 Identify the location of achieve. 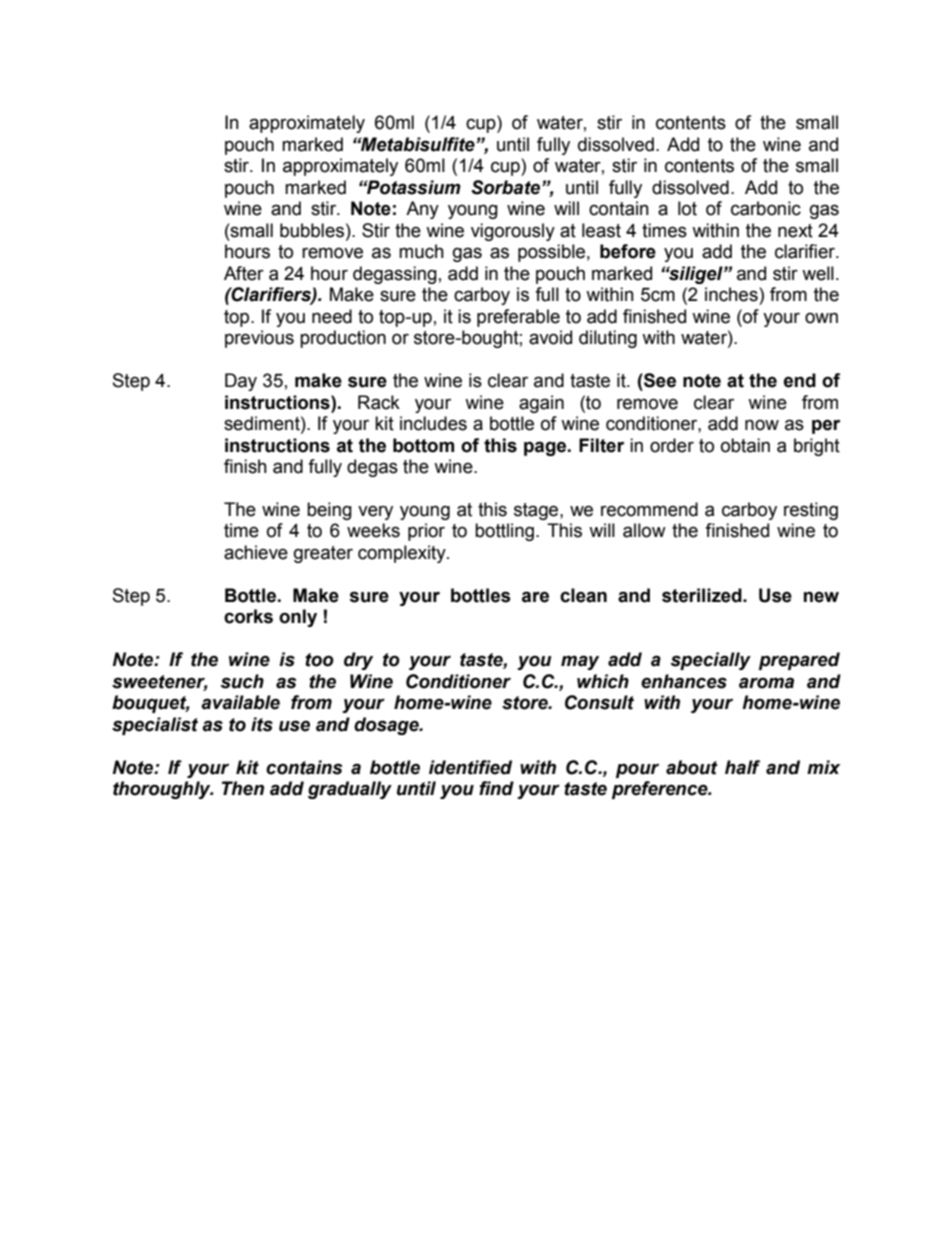
(256, 552).
